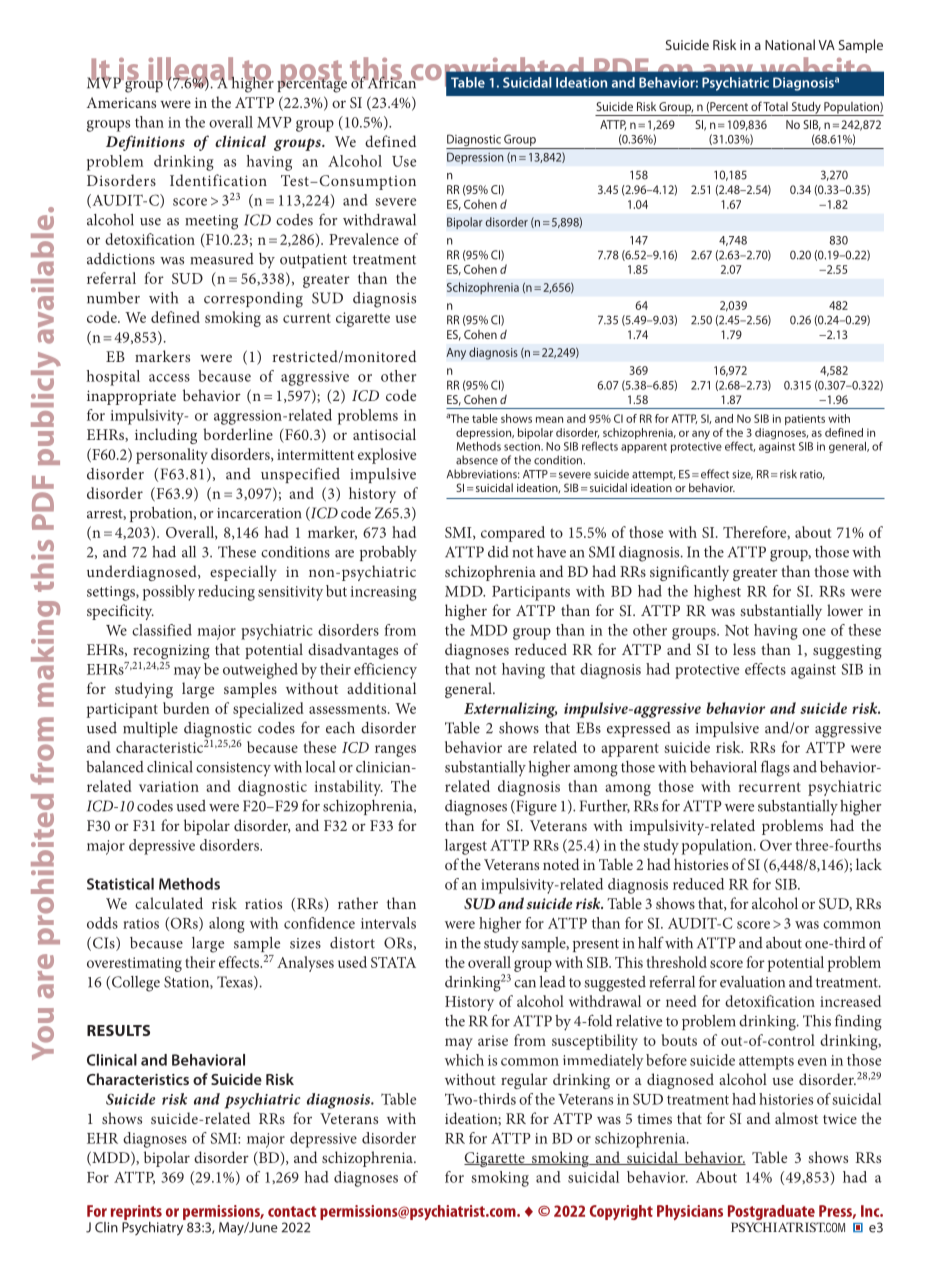 The image size is (952, 1275). I want to click on evaluation, so click(752, 982).
